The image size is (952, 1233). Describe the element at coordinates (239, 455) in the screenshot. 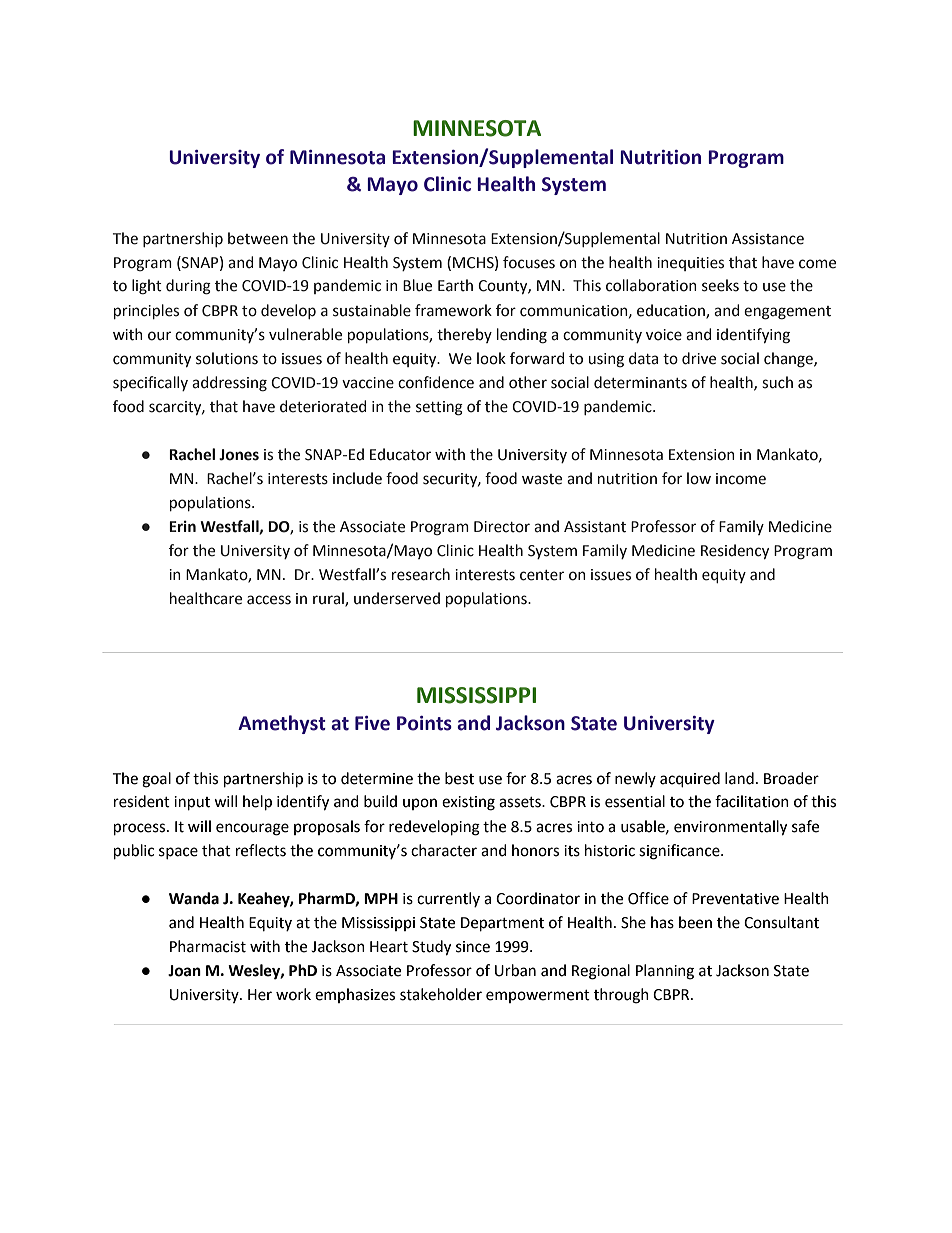

I see `Jones` at that location.
